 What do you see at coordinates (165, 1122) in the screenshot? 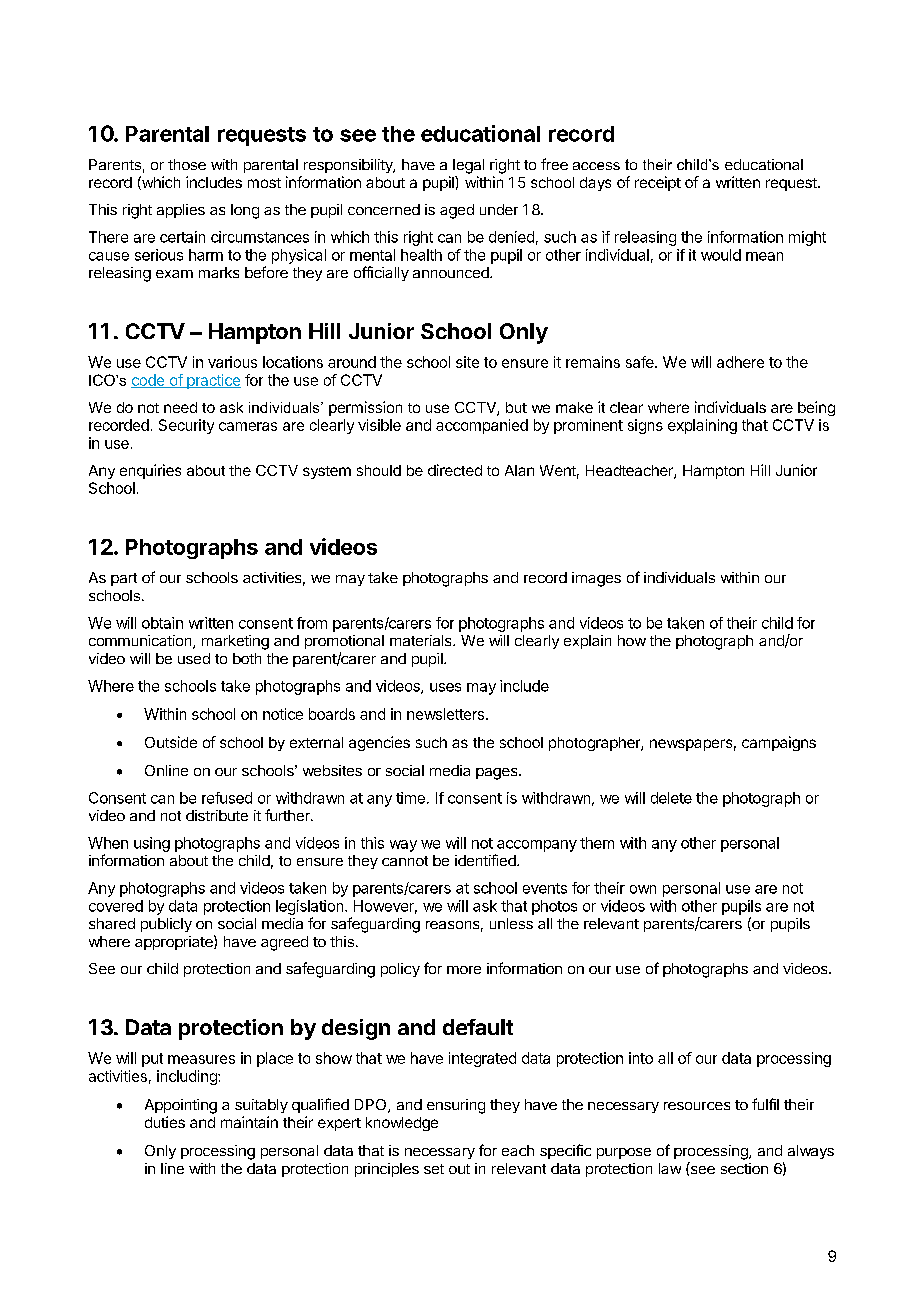
I see `duties` at bounding box center [165, 1122].
